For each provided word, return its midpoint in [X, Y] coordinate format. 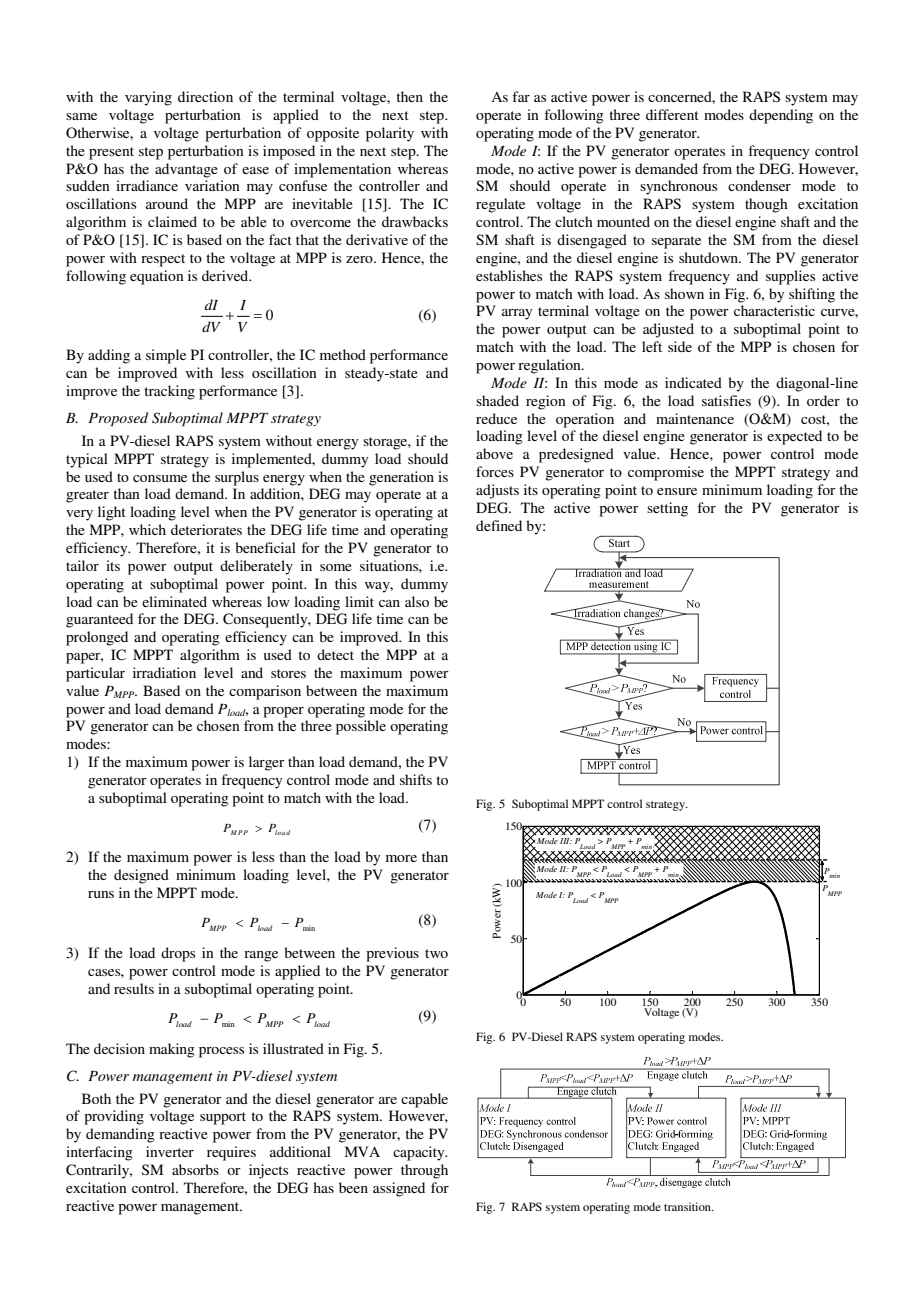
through [424, 1171]
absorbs [195, 1169]
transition [688, 1206]
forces [495, 471]
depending [781, 116]
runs [101, 894]
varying [148, 98]
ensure [677, 491]
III [566, 841]
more [401, 858]
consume [160, 478]
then [409, 96]
